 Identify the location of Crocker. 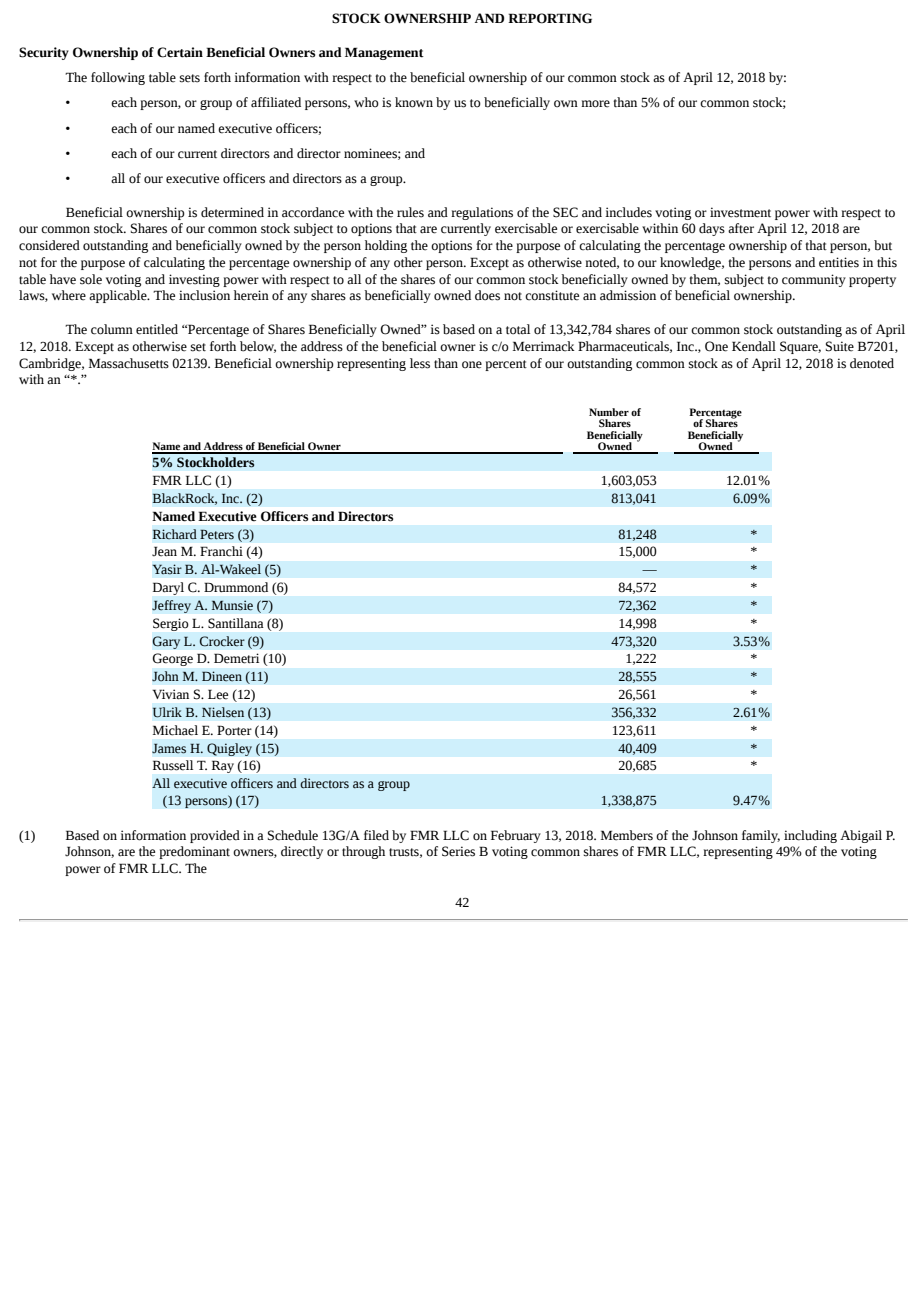
(222, 641).
